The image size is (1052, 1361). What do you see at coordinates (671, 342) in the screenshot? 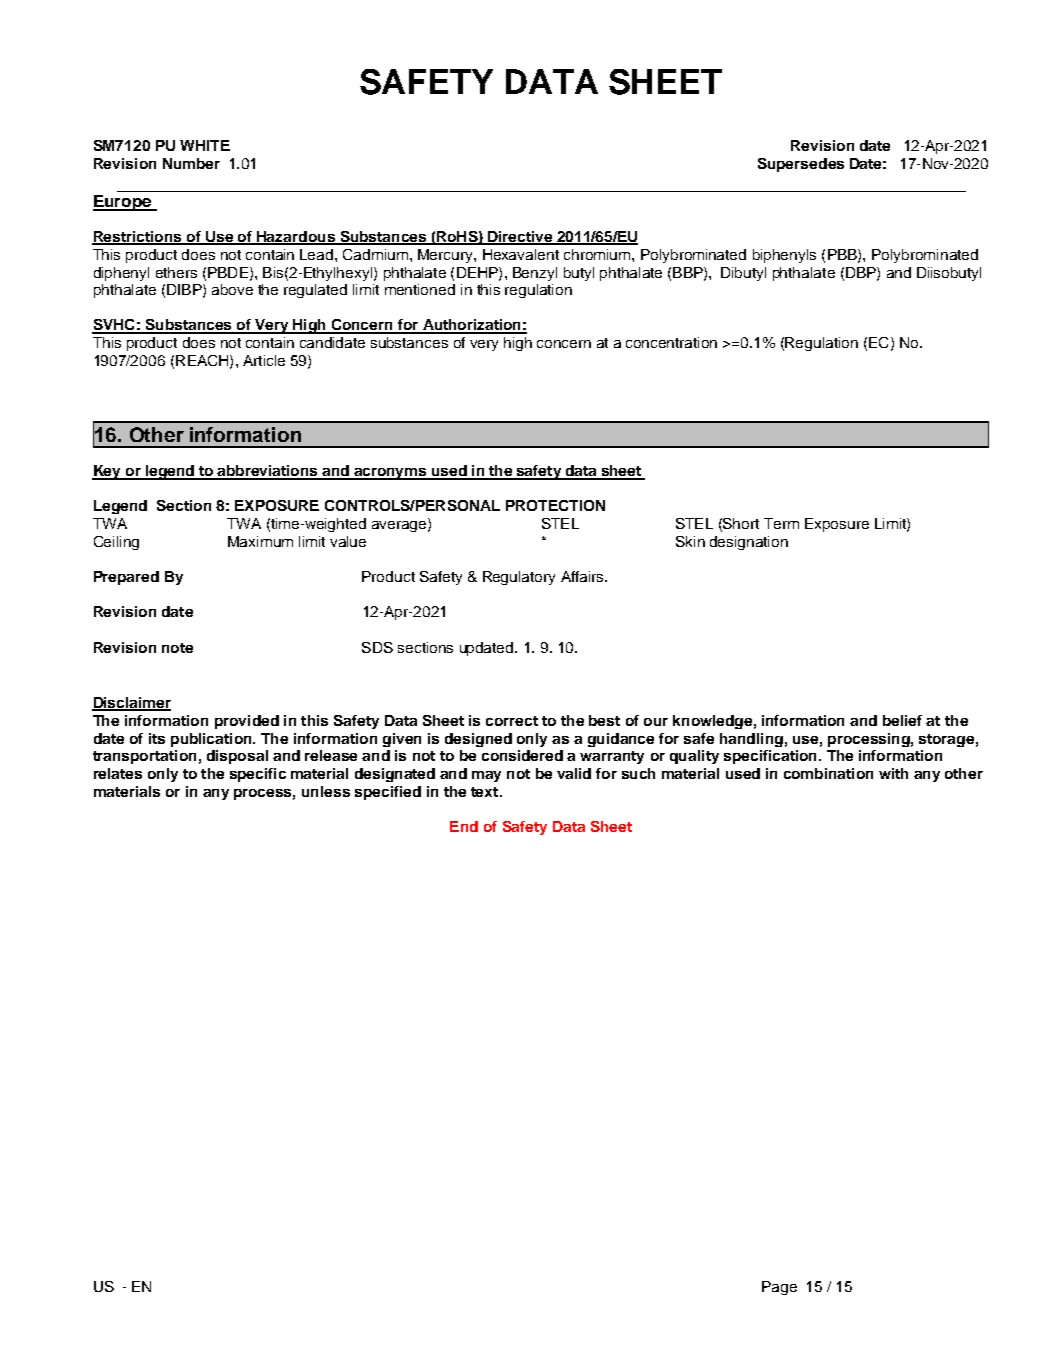
I see `concentration` at bounding box center [671, 342].
